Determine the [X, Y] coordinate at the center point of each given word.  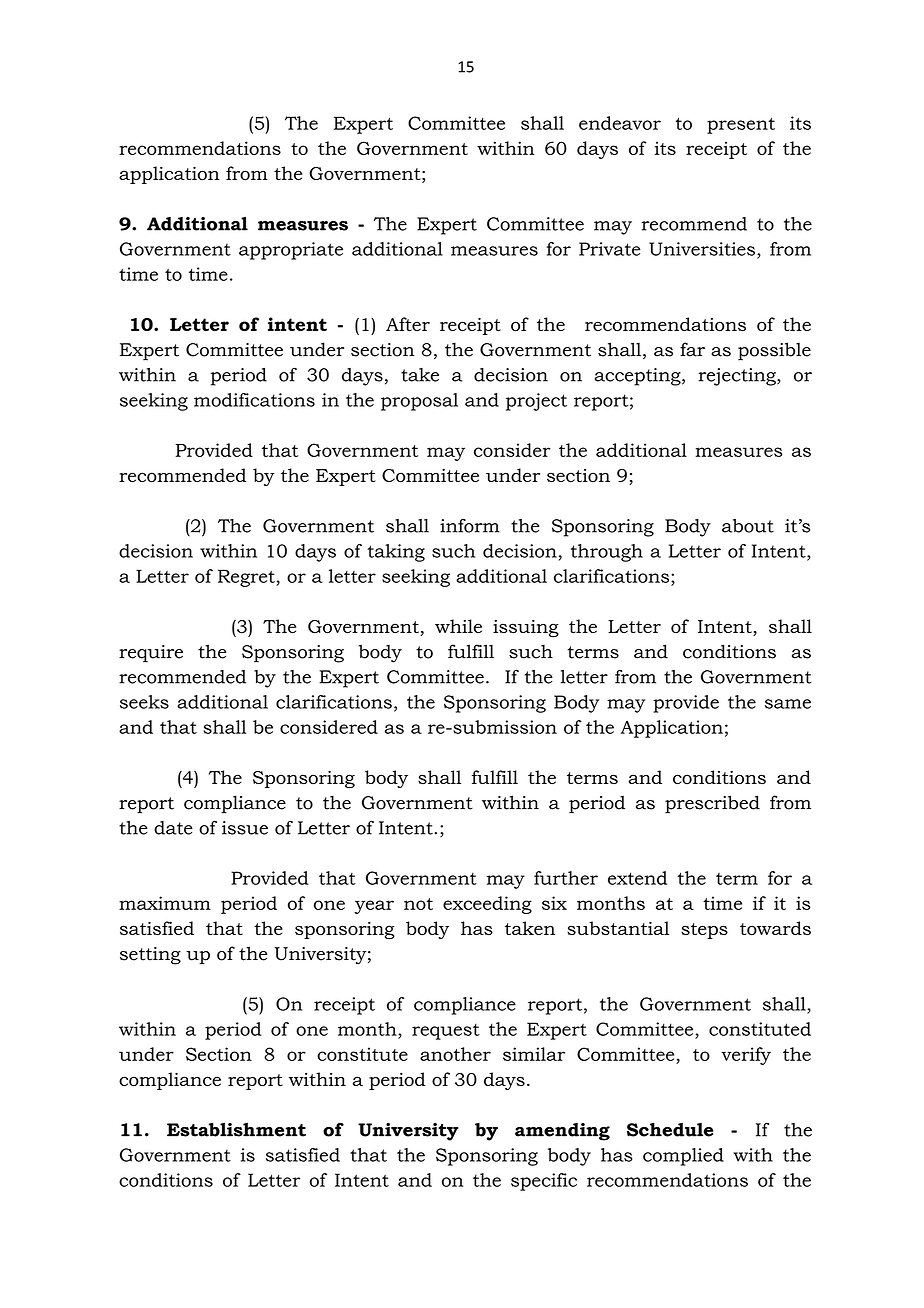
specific [544, 1182]
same [788, 704]
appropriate [291, 251]
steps [704, 931]
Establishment [236, 1130]
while [458, 626]
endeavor [620, 123]
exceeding [487, 905]
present [741, 125]
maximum [165, 903]
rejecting [738, 377]
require [151, 654]
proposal [419, 402]
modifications [254, 400]
